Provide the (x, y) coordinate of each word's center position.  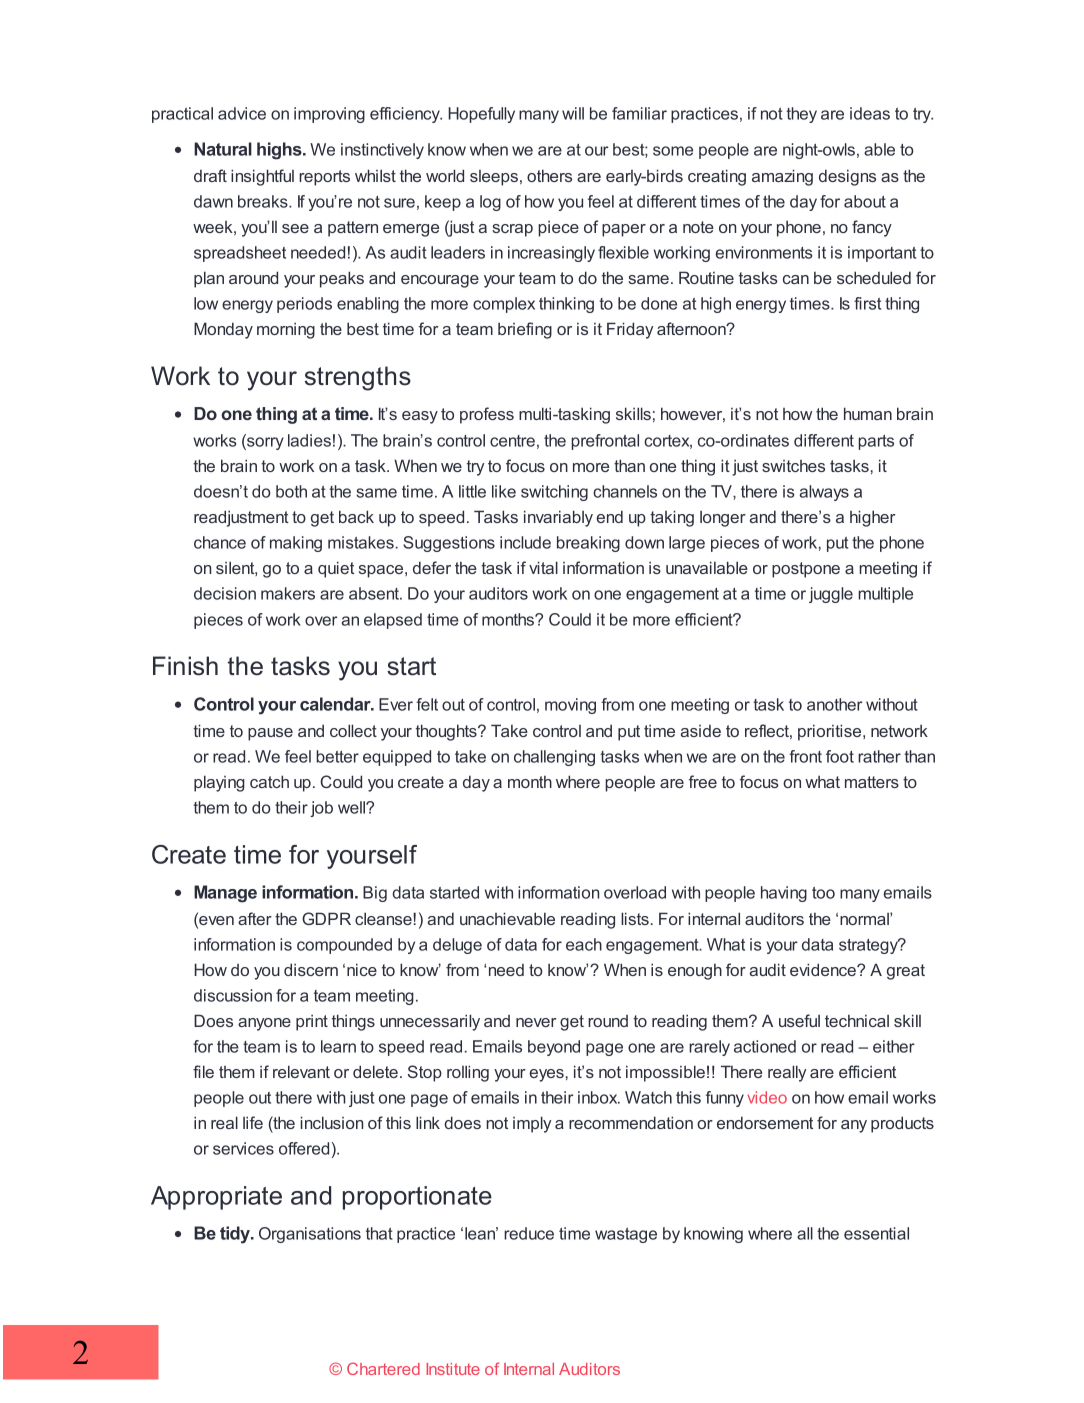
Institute (453, 1369)
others (549, 175)
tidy (236, 1235)
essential (876, 1233)
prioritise (831, 732)
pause (270, 734)
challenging (554, 758)
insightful (262, 177)
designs (847, 177)
